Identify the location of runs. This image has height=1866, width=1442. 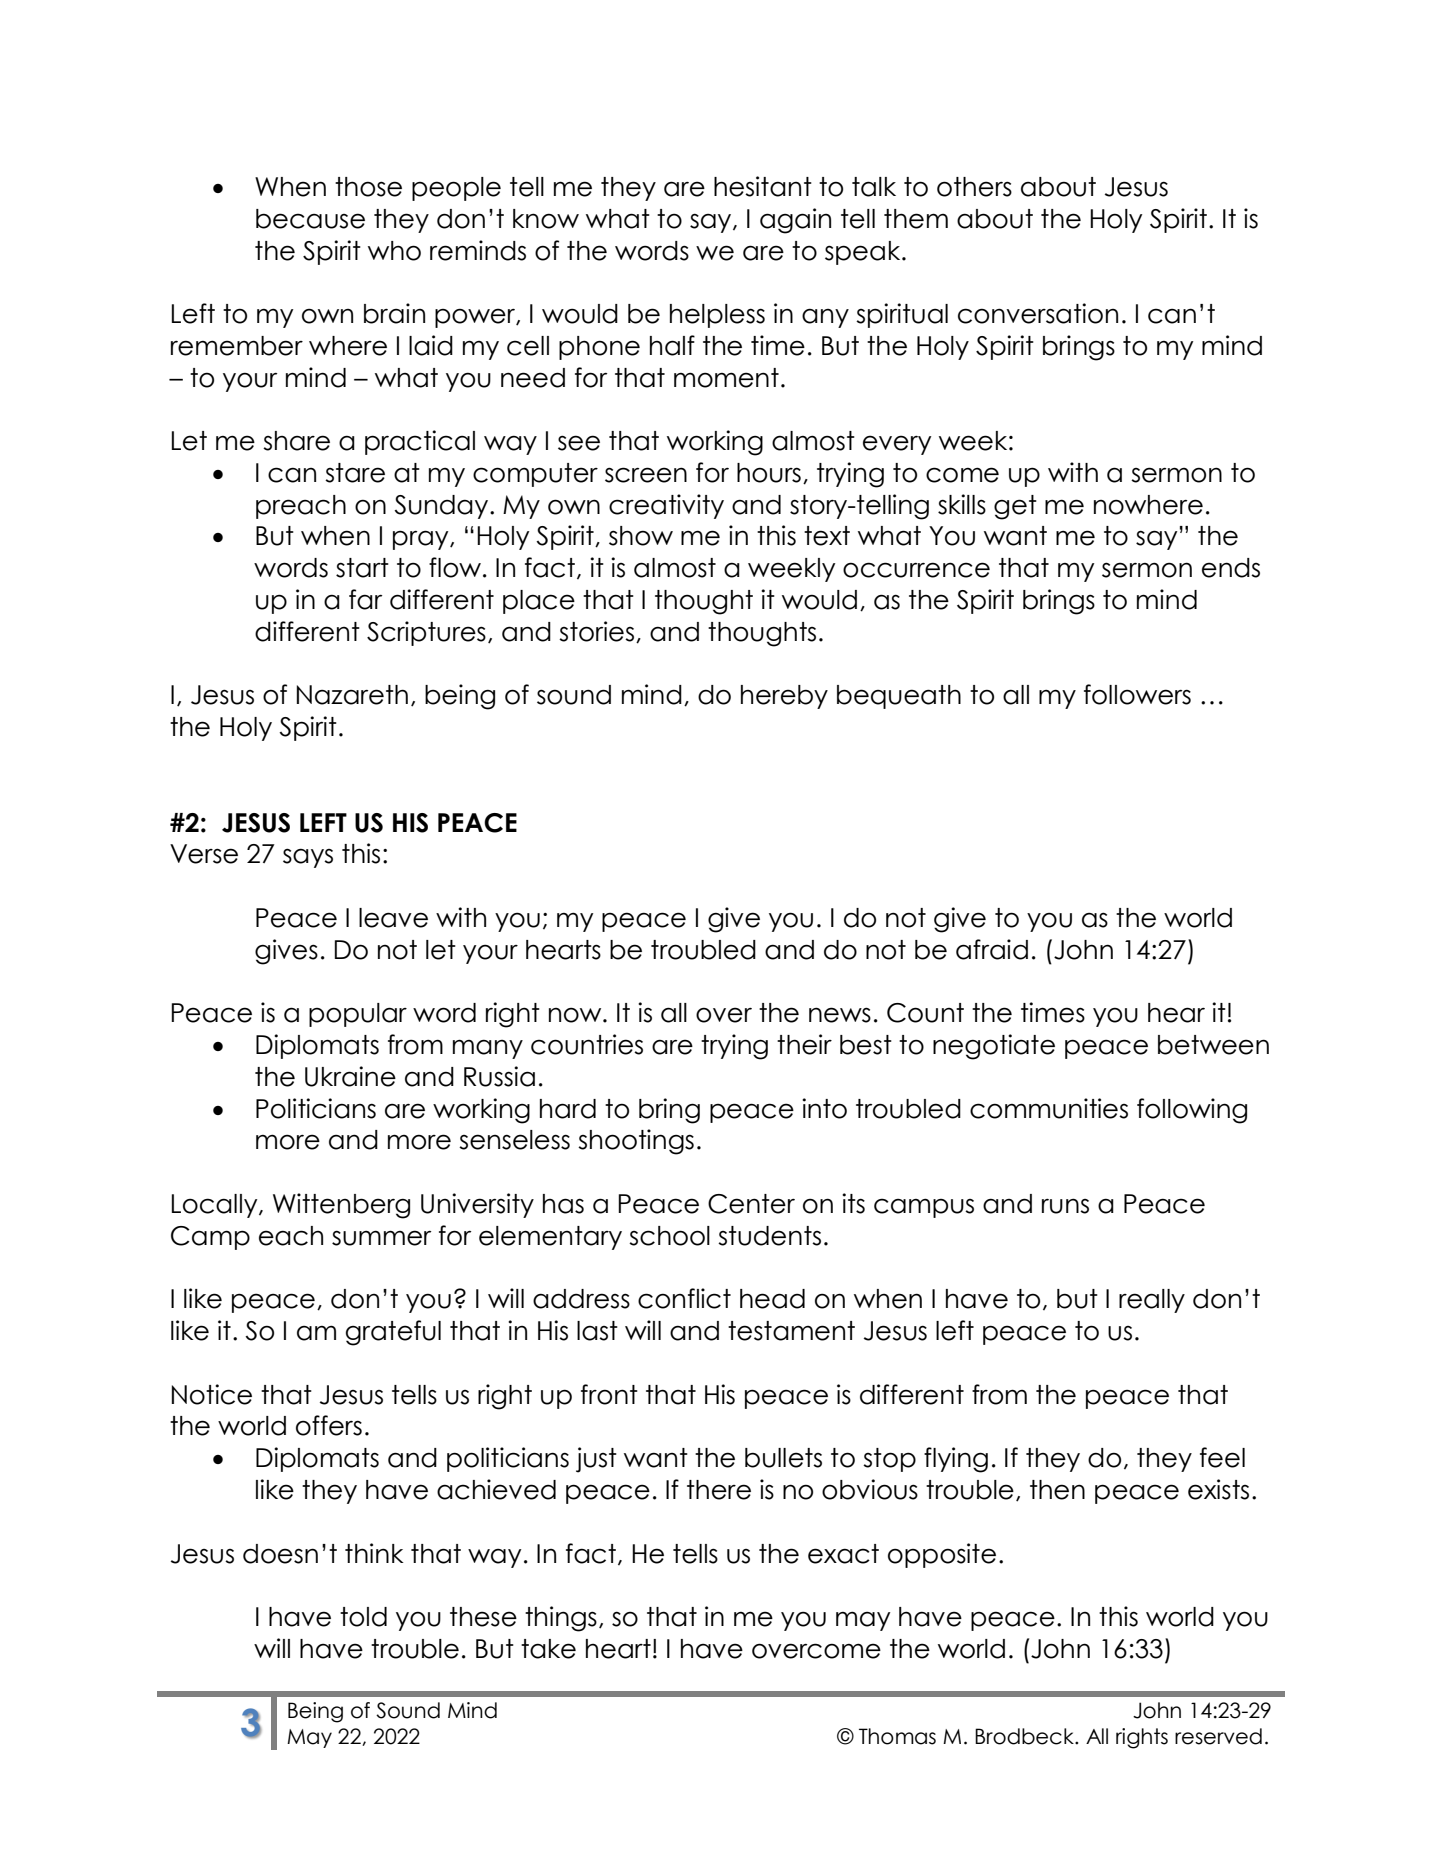
(1065, 1206).
